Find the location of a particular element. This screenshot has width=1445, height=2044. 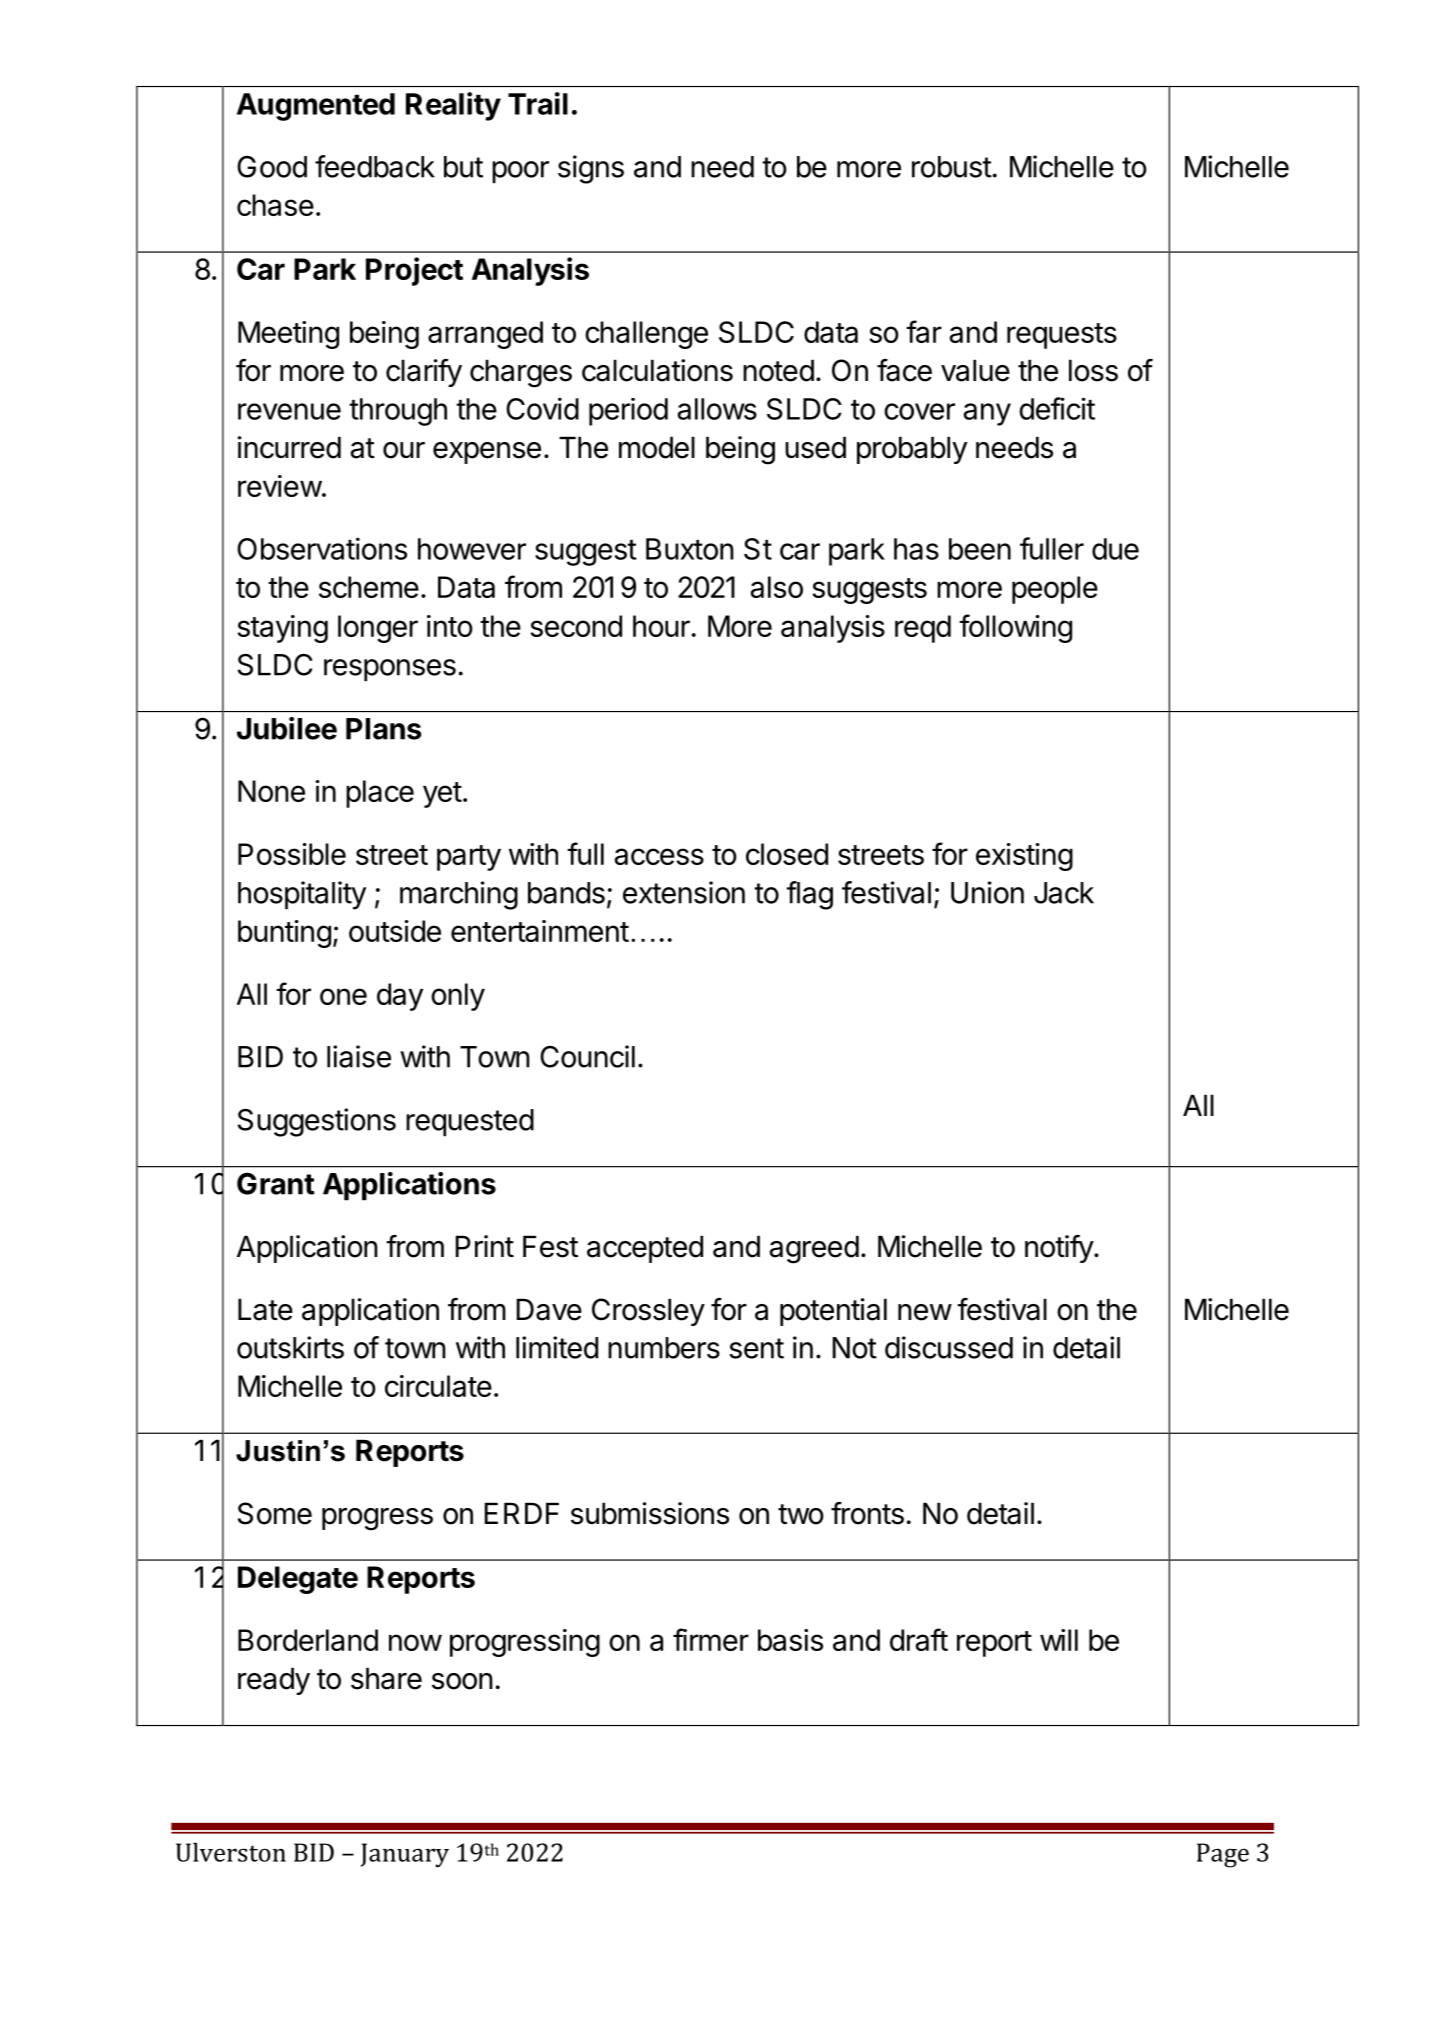

signs is located at coordinates (591, 169).
